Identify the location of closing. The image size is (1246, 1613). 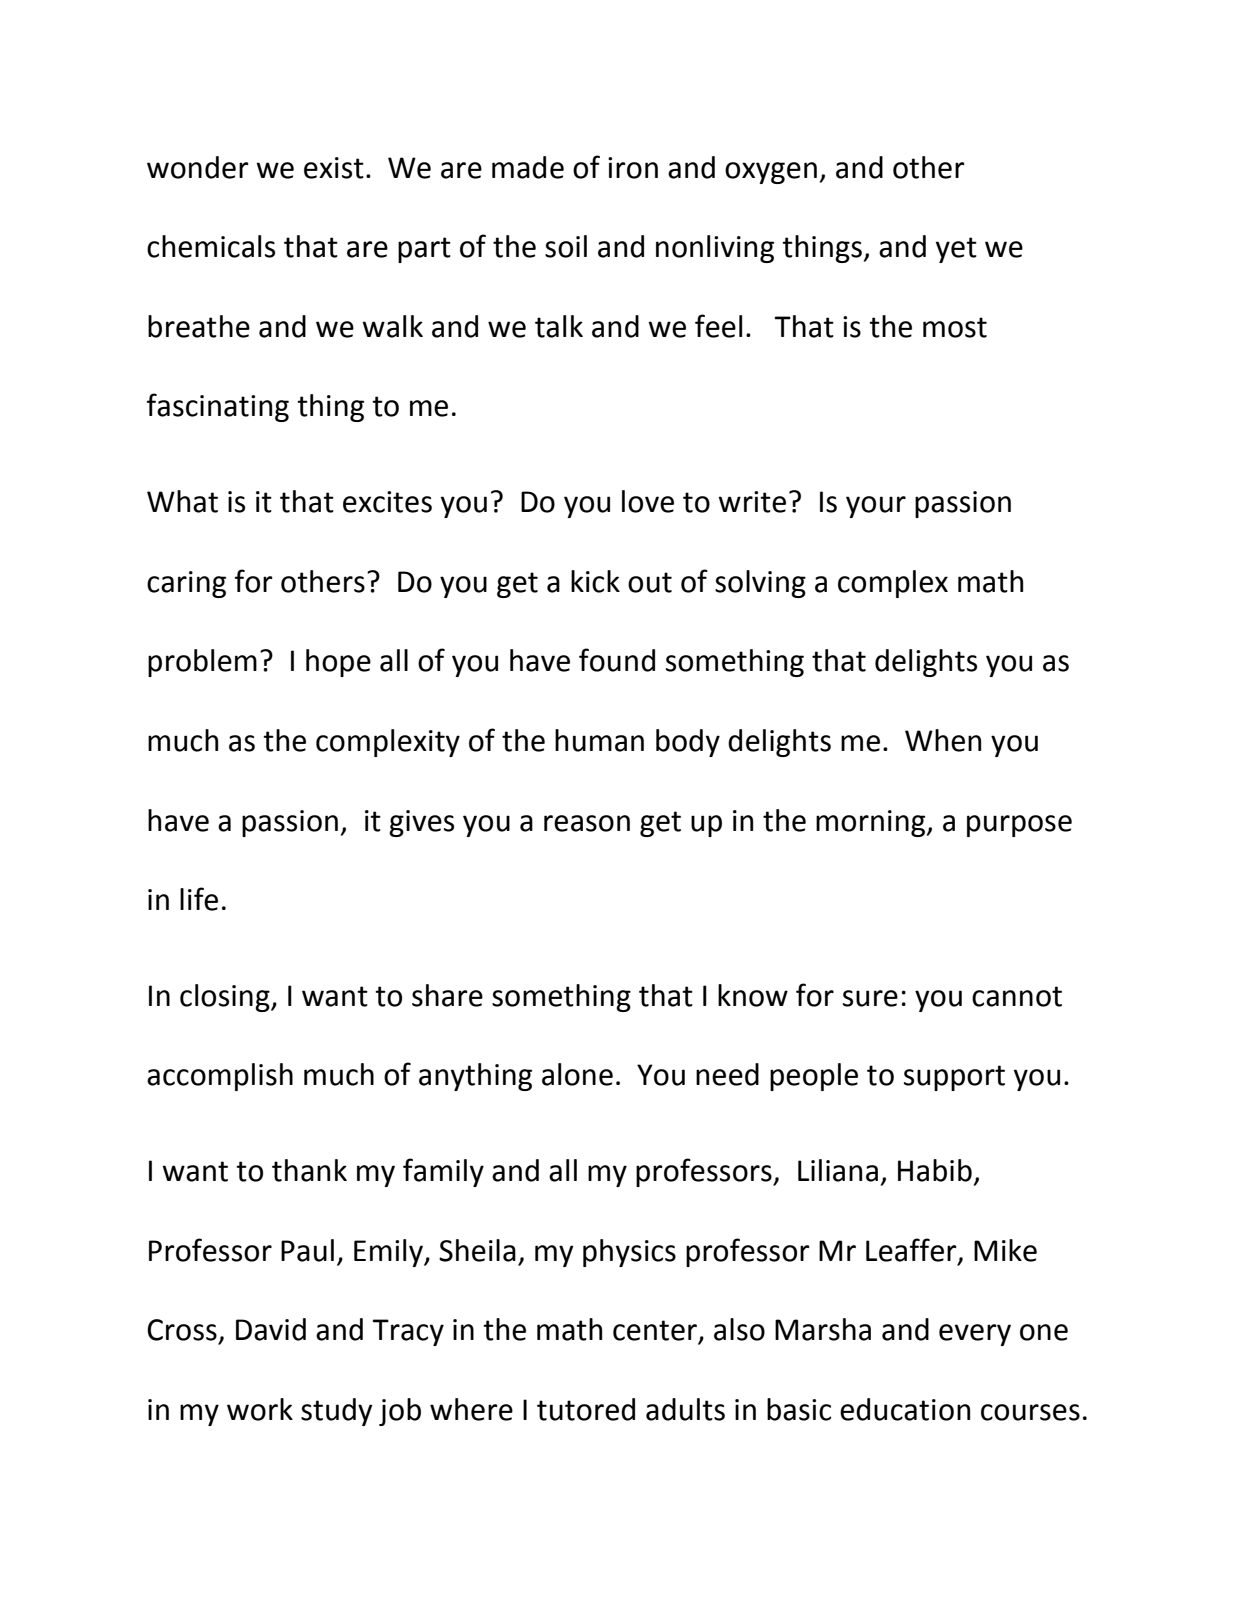
(226, 998).
